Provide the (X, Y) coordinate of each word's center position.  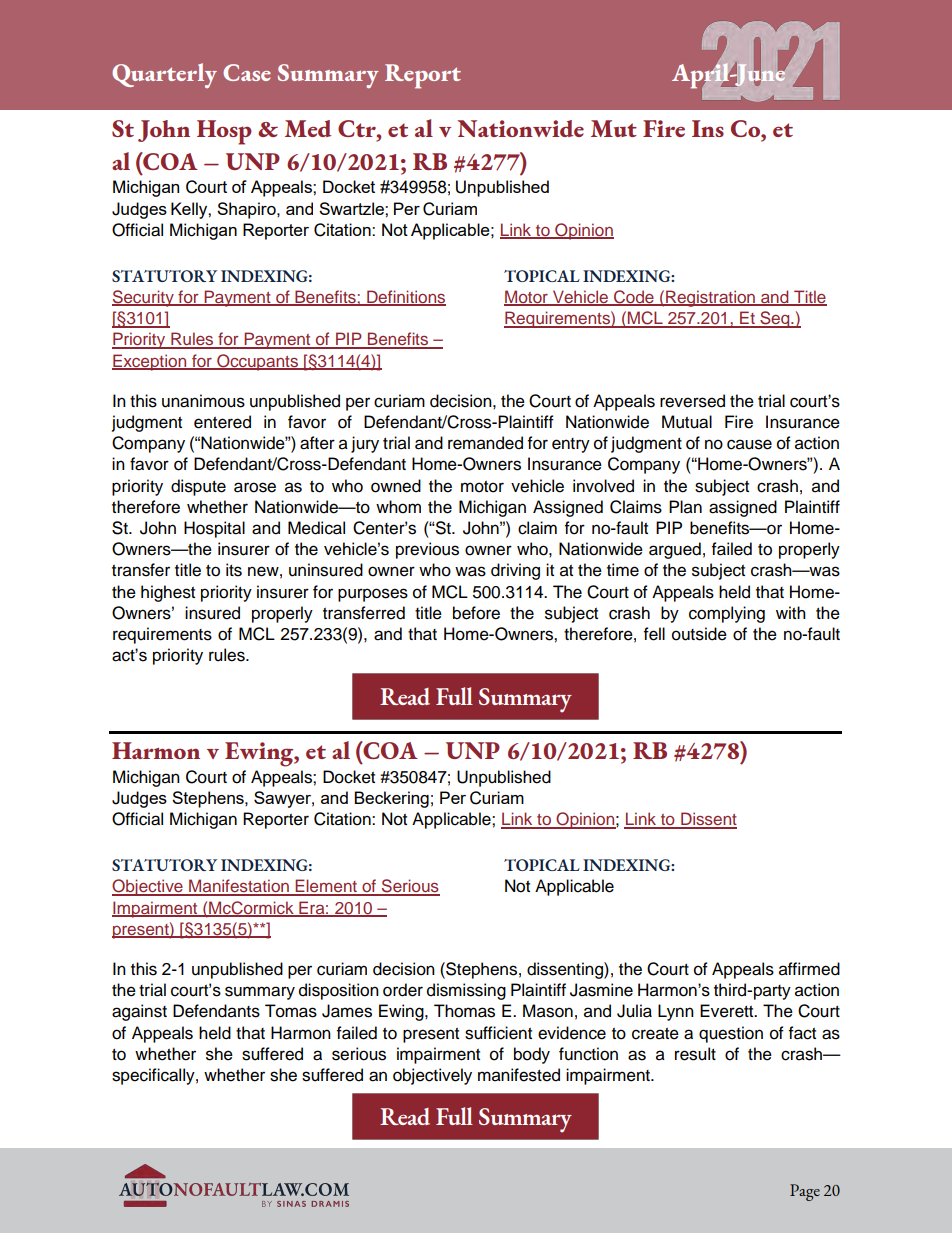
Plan (685, 507)
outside (699, 634)
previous (427, 550)
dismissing (466, 991)
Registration (711, 298)
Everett (728, 1011)
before (476, 613)
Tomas (291, 1011)
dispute (198, 487)
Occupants (257, 362)
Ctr (358, 128)
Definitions (405, 298)
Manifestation (239, 887)
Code (634, 298)
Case (247, 72)
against (139, 1012)
